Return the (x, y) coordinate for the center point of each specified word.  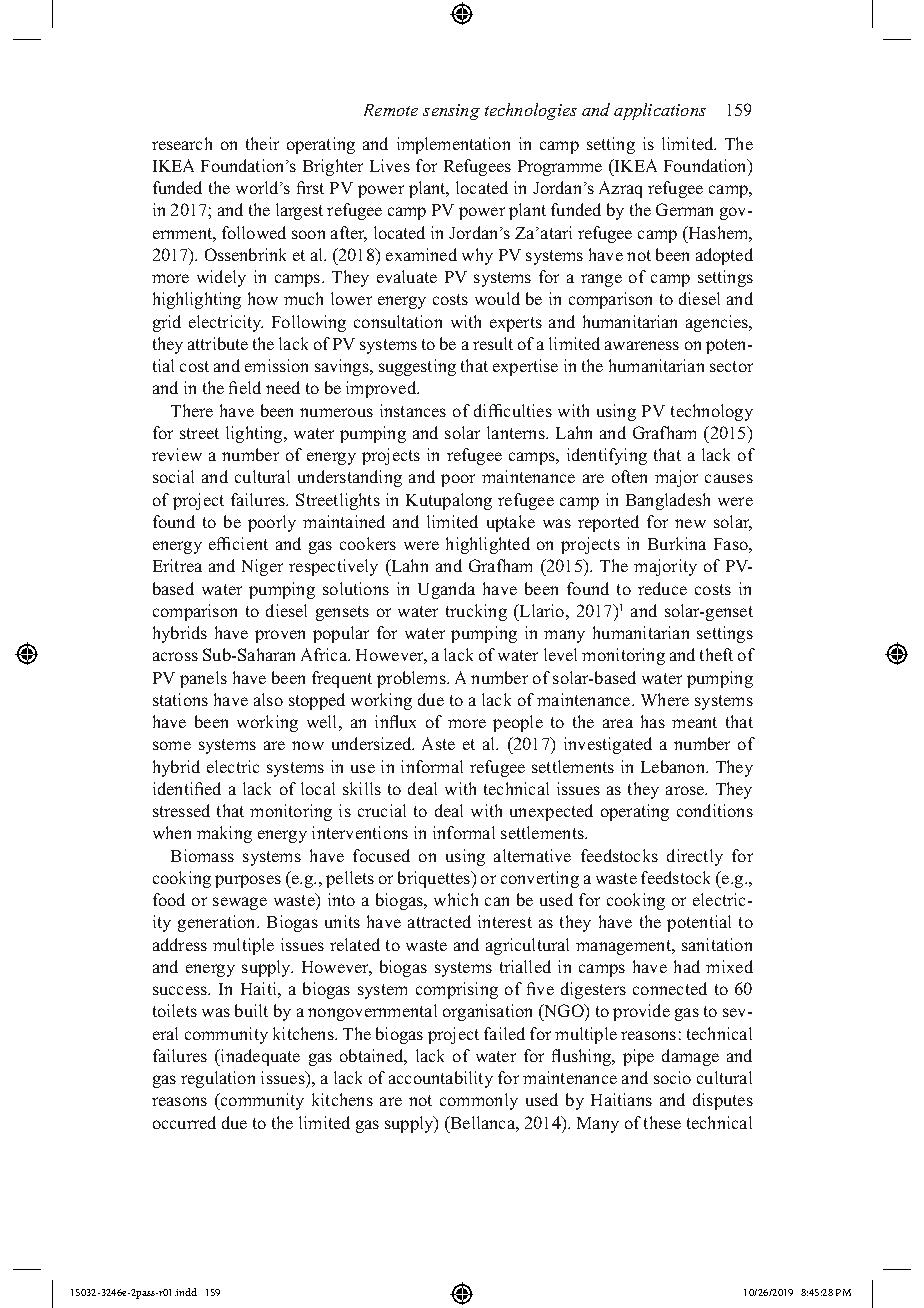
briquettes (435, 879)
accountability (441, 1079)
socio (672, 1077)
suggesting (417, 367)
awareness (642, 345)
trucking (476, 612)
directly (695, 857)
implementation (453, 145)
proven (280, 636)
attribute (218, 343)
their (262, 143)
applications (660, 111)
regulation (218, 1079)
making (224, 834)
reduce (662, 588)
